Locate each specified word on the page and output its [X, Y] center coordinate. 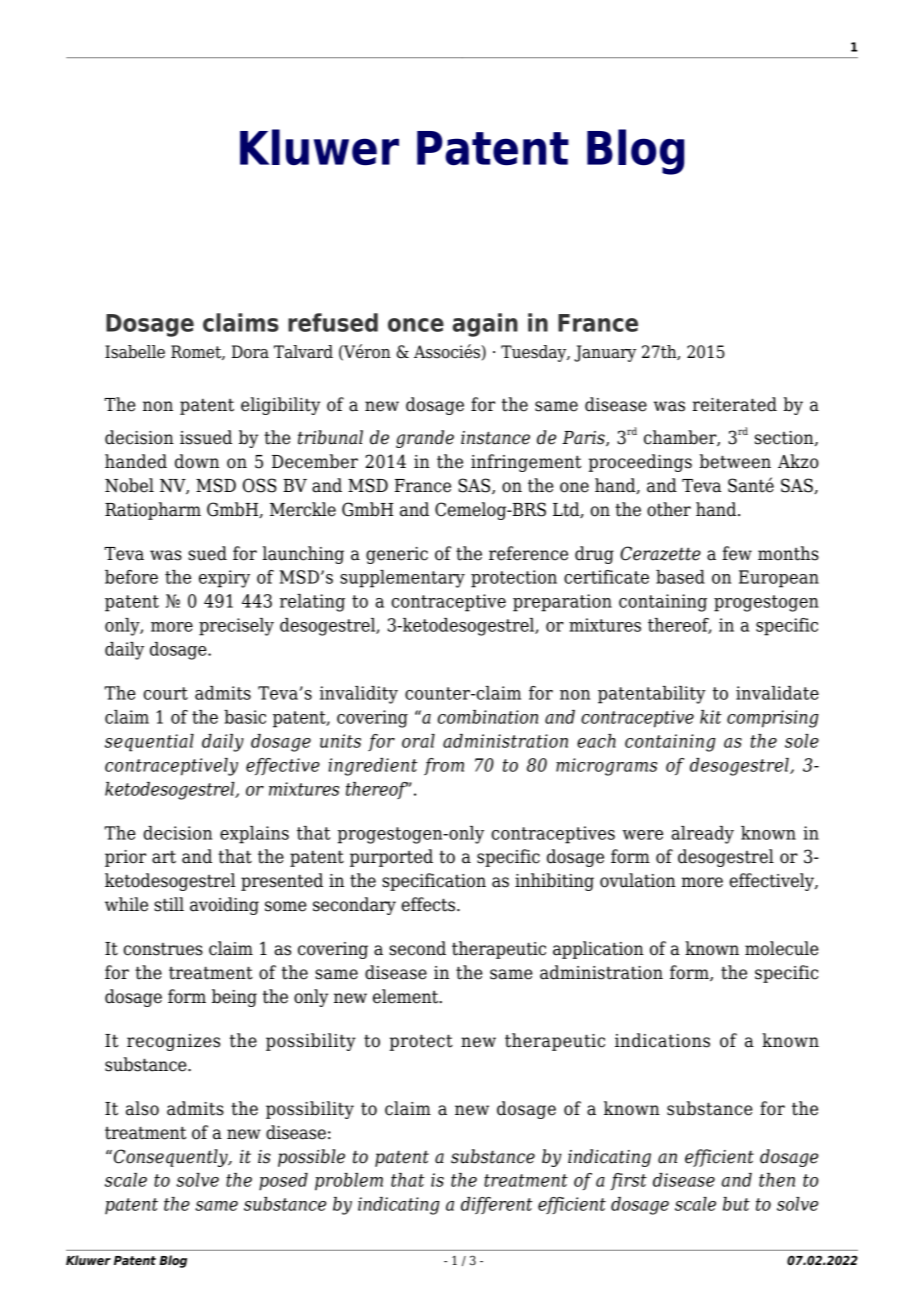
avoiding [224, 906]
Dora [250, 352]
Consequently [170, 1158]
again [485, 325]
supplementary [402, 579]
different [497, 1205]
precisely [236, 627]
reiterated [735, 404]
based [680, 577]
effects [429, 904]
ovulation [638, 880]
